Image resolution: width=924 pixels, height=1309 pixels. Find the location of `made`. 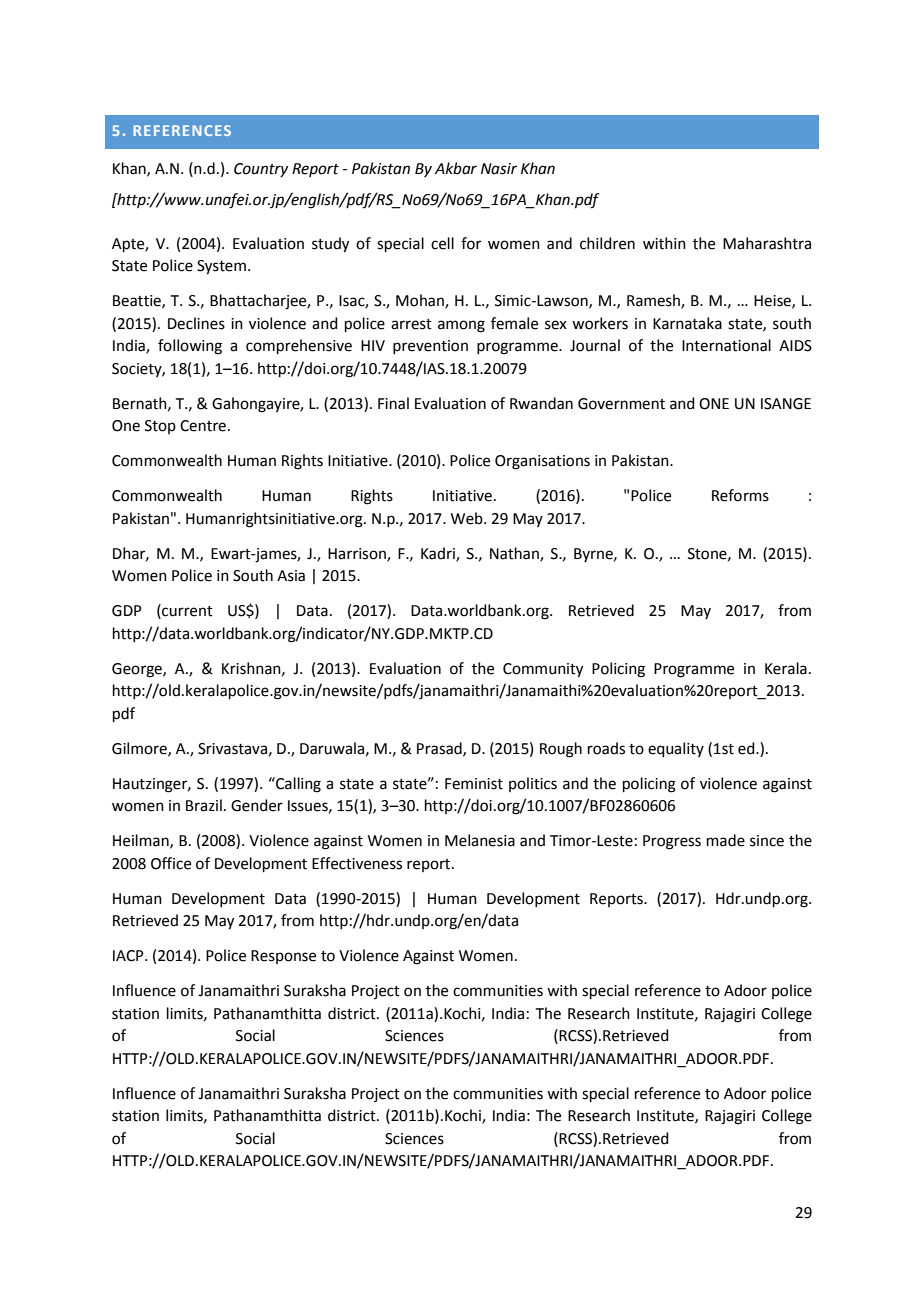

made is located at coordinates (726, 840).
